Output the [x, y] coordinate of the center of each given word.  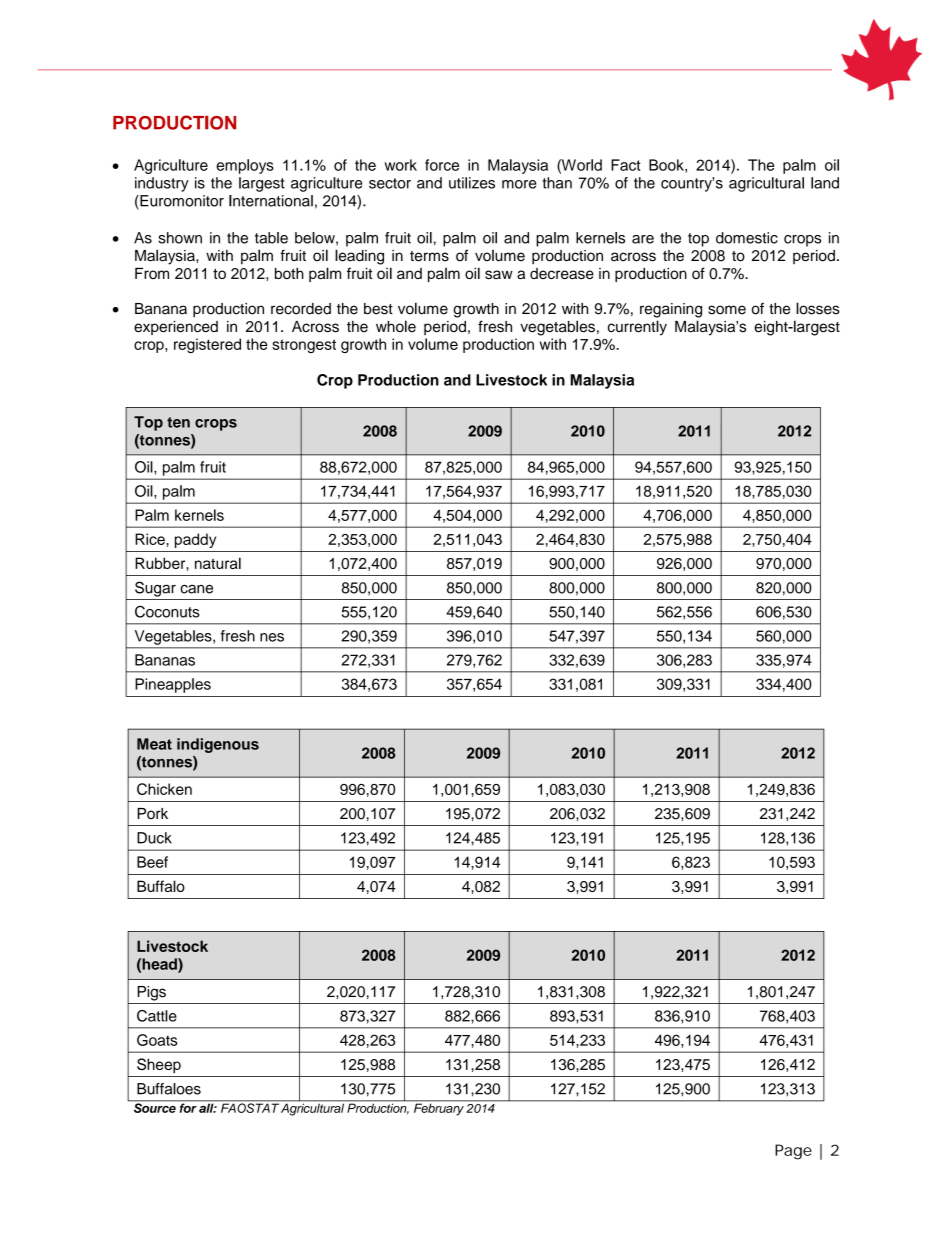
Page [793, 1152]
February [439, 1108]
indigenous [218, 745]
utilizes [472, 183]
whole [396, 326]
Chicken [164, 789]
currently [637, 328]
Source [154, 1107]
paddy [195, 540]
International [271, 201]
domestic [747, 238]
